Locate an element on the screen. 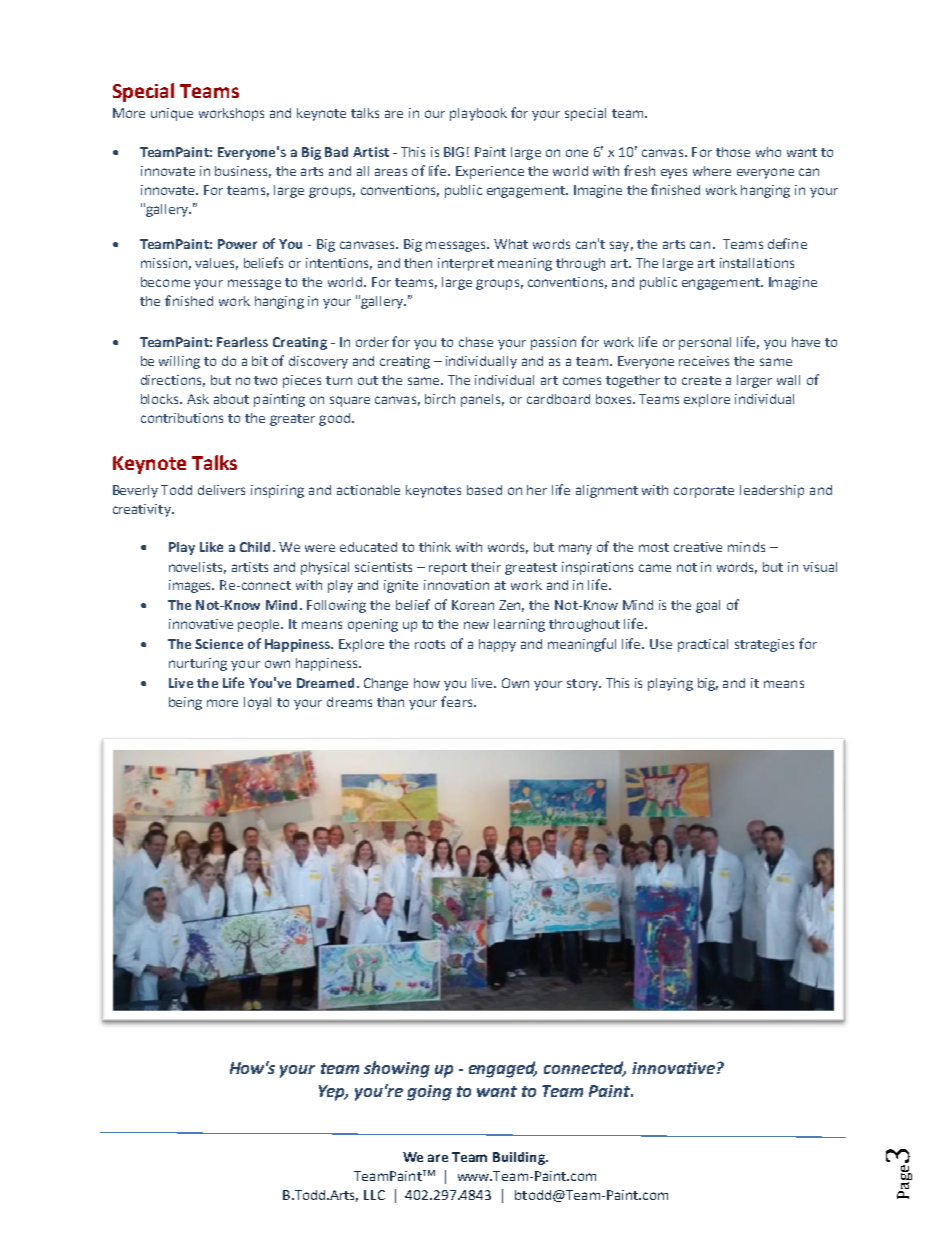 The height and width of the screenshot is (1233, 952). Yep is located at coordinates (333, 1093).
